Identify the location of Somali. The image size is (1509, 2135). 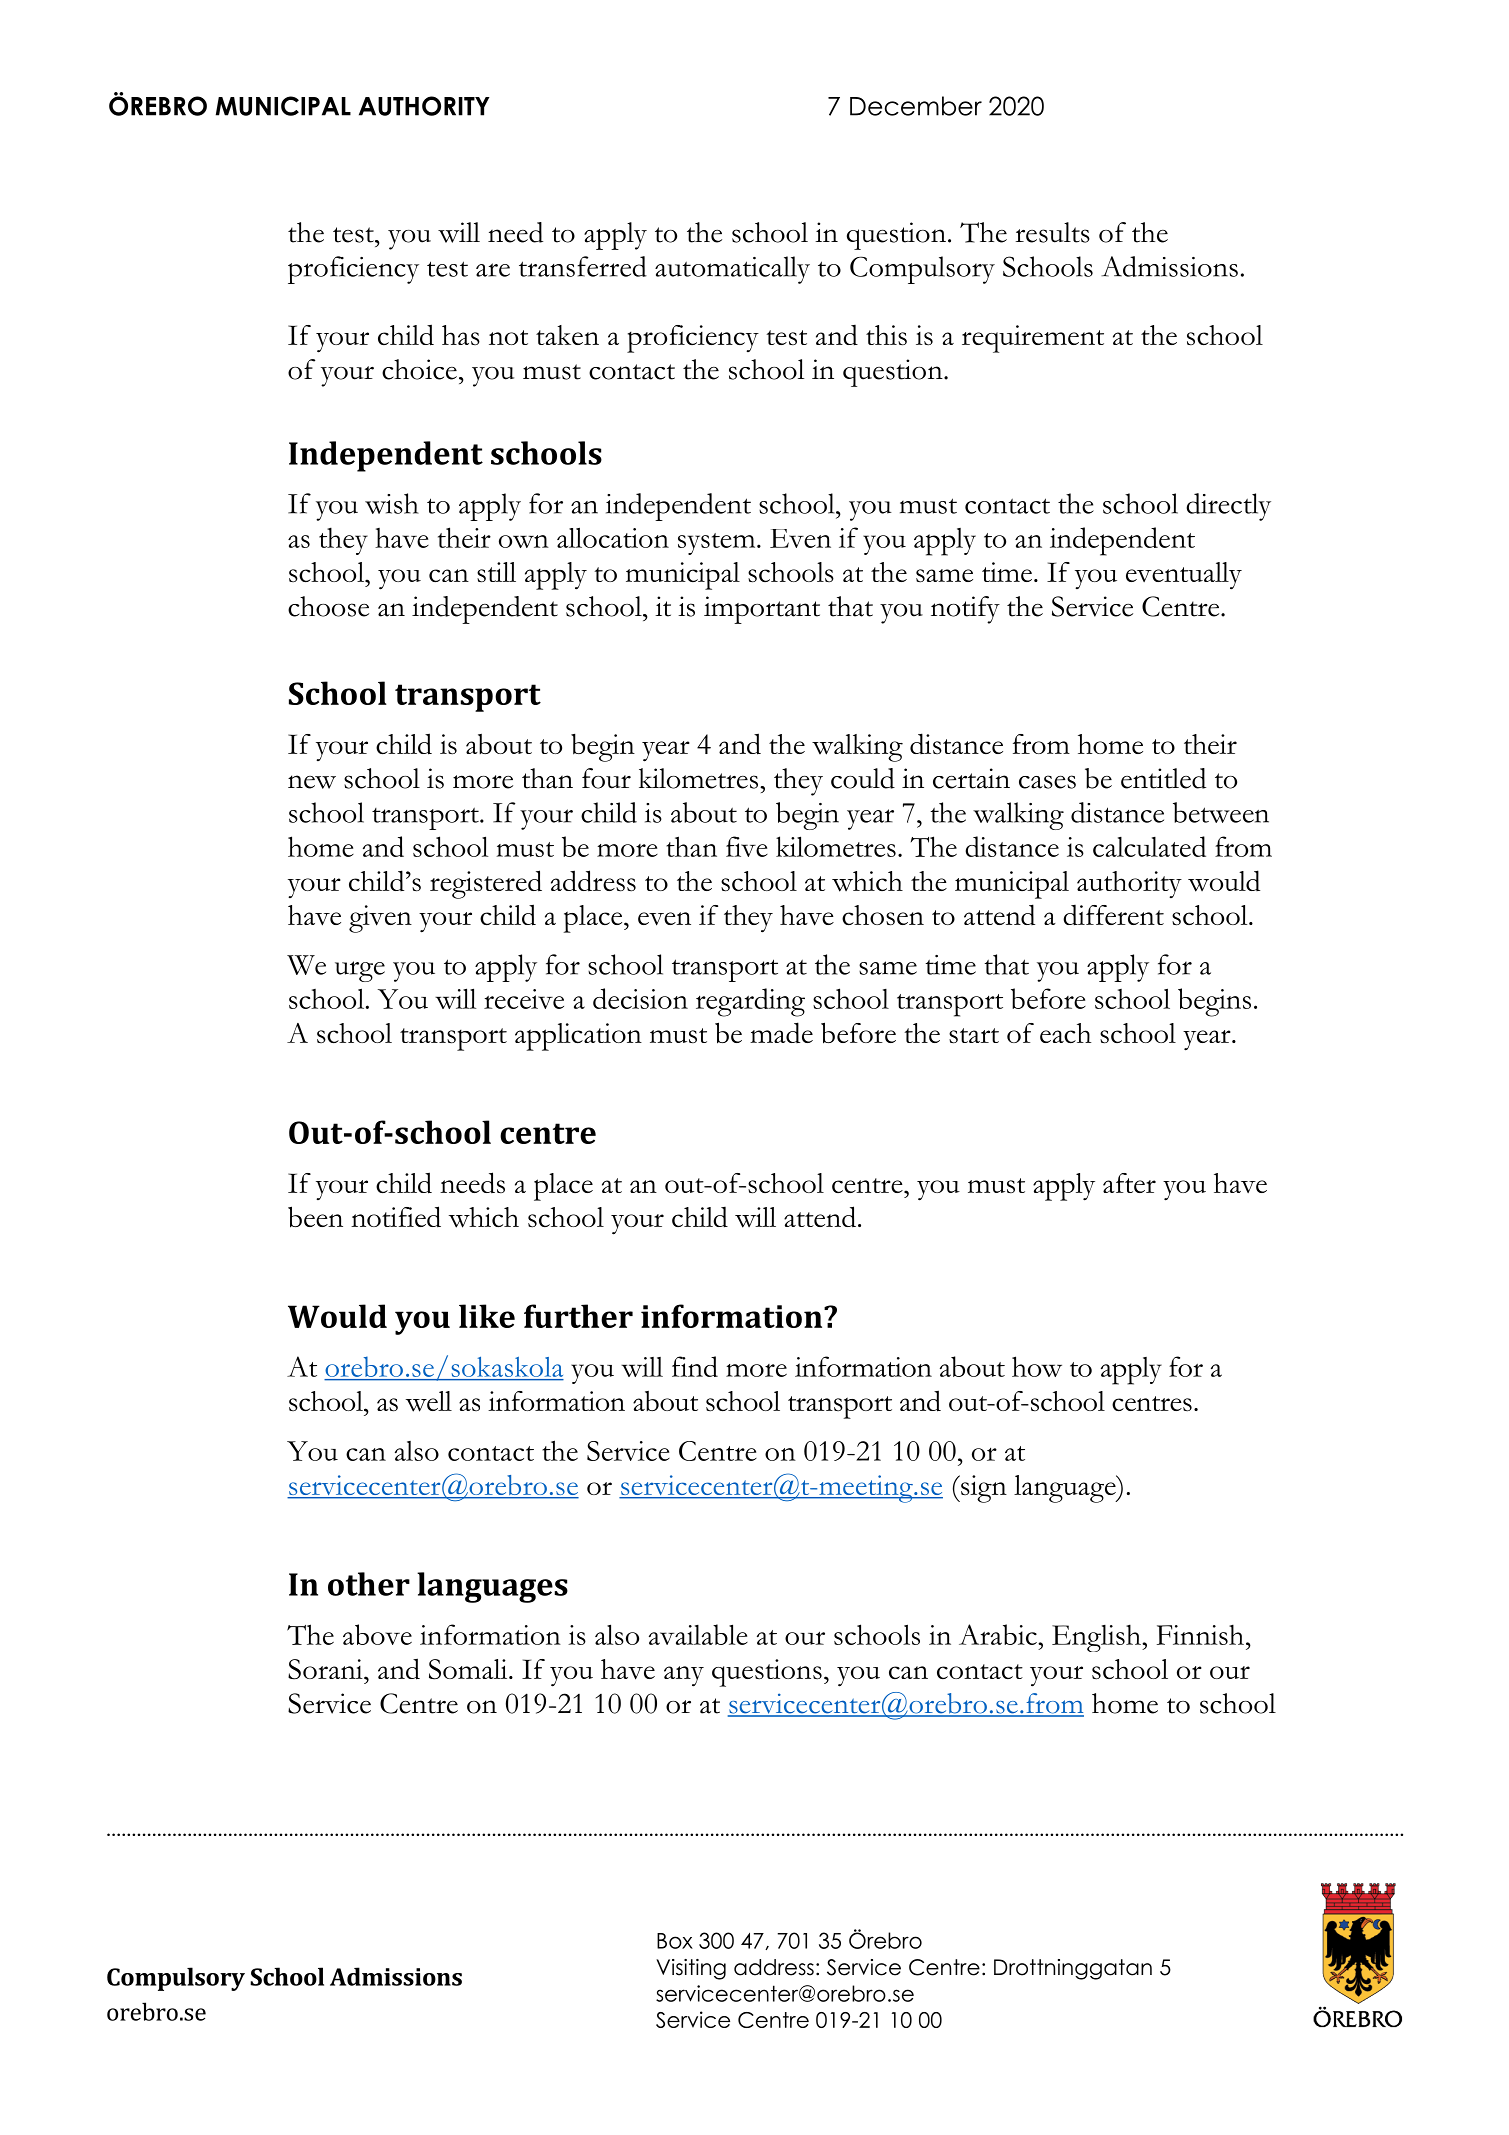
(469, 1669).
